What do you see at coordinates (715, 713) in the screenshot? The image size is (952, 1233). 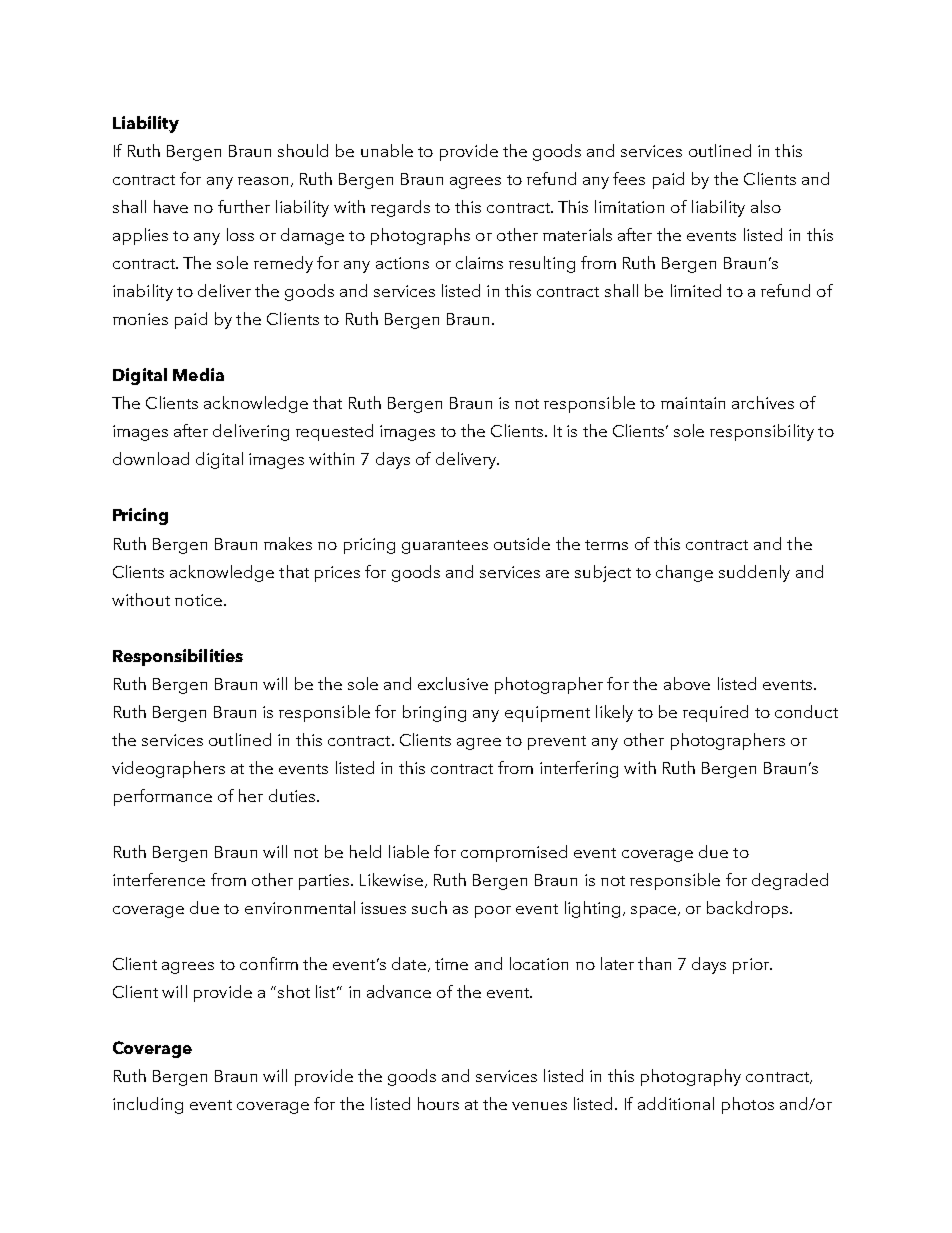 I see `required` at bounding box center [715, 713].
